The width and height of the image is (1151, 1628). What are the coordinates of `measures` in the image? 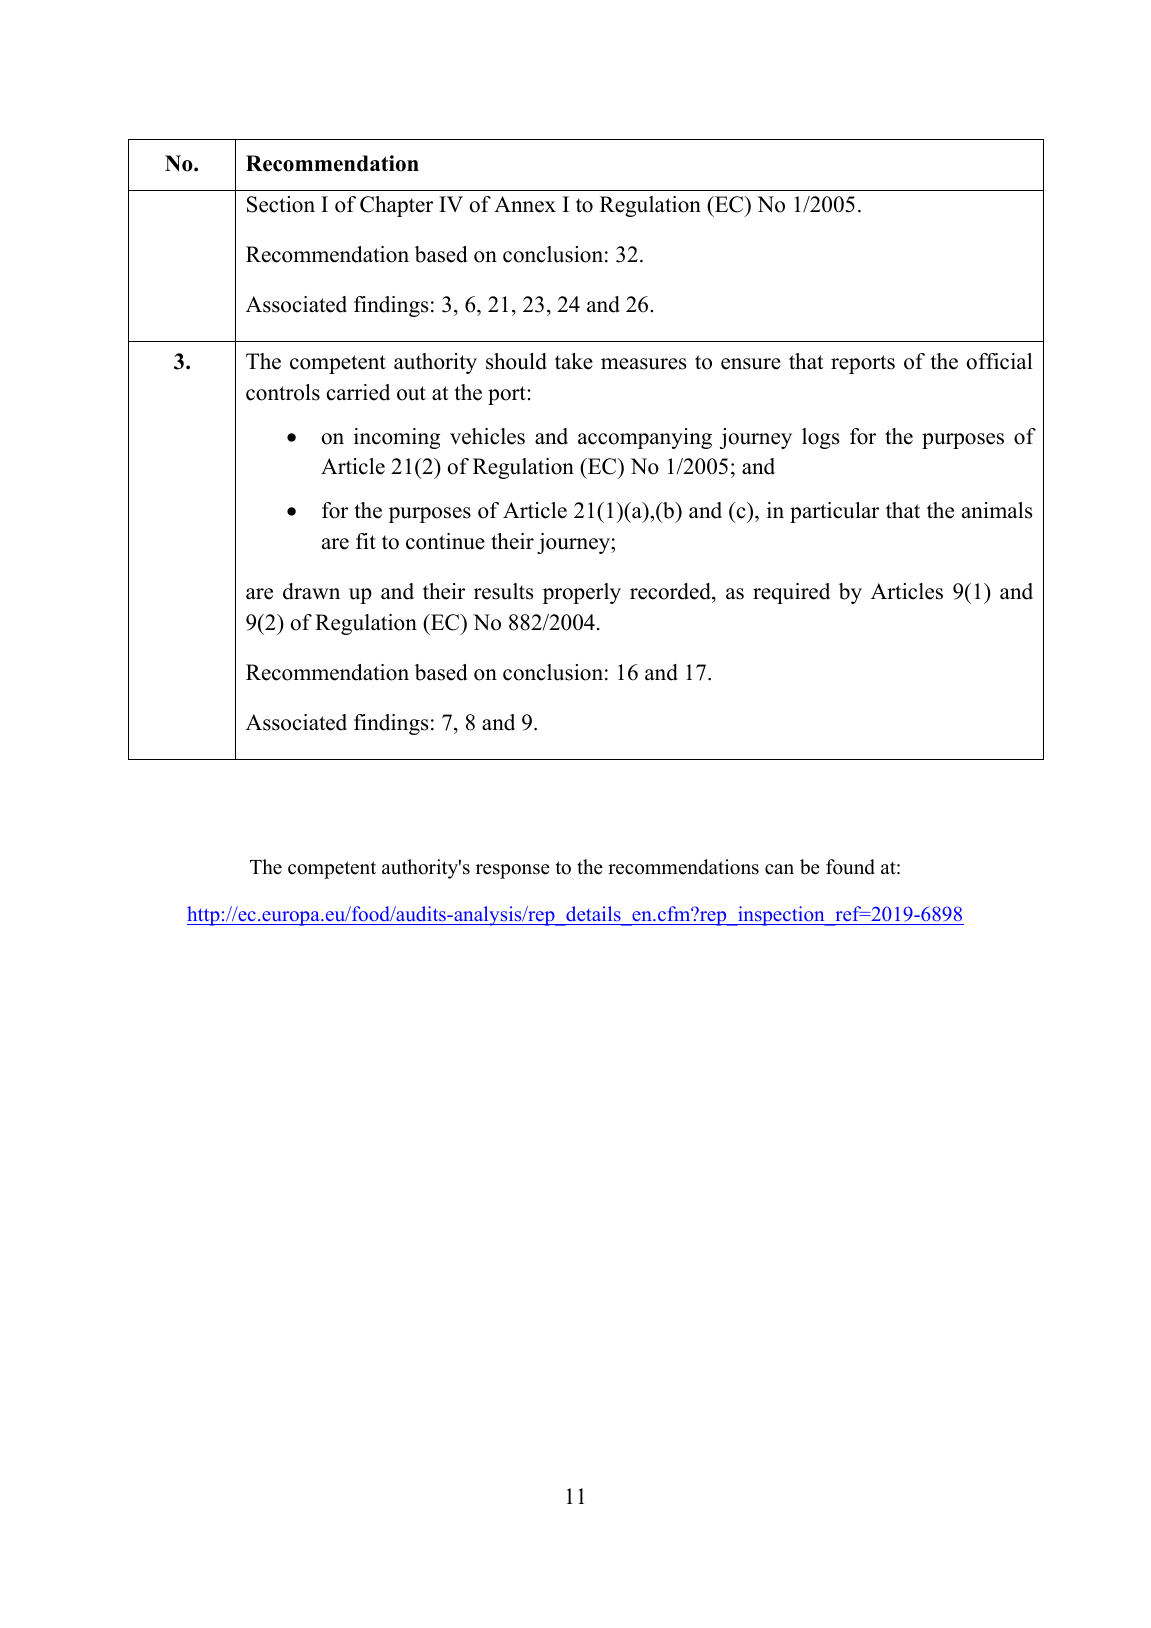 It's located at (643, 364).
